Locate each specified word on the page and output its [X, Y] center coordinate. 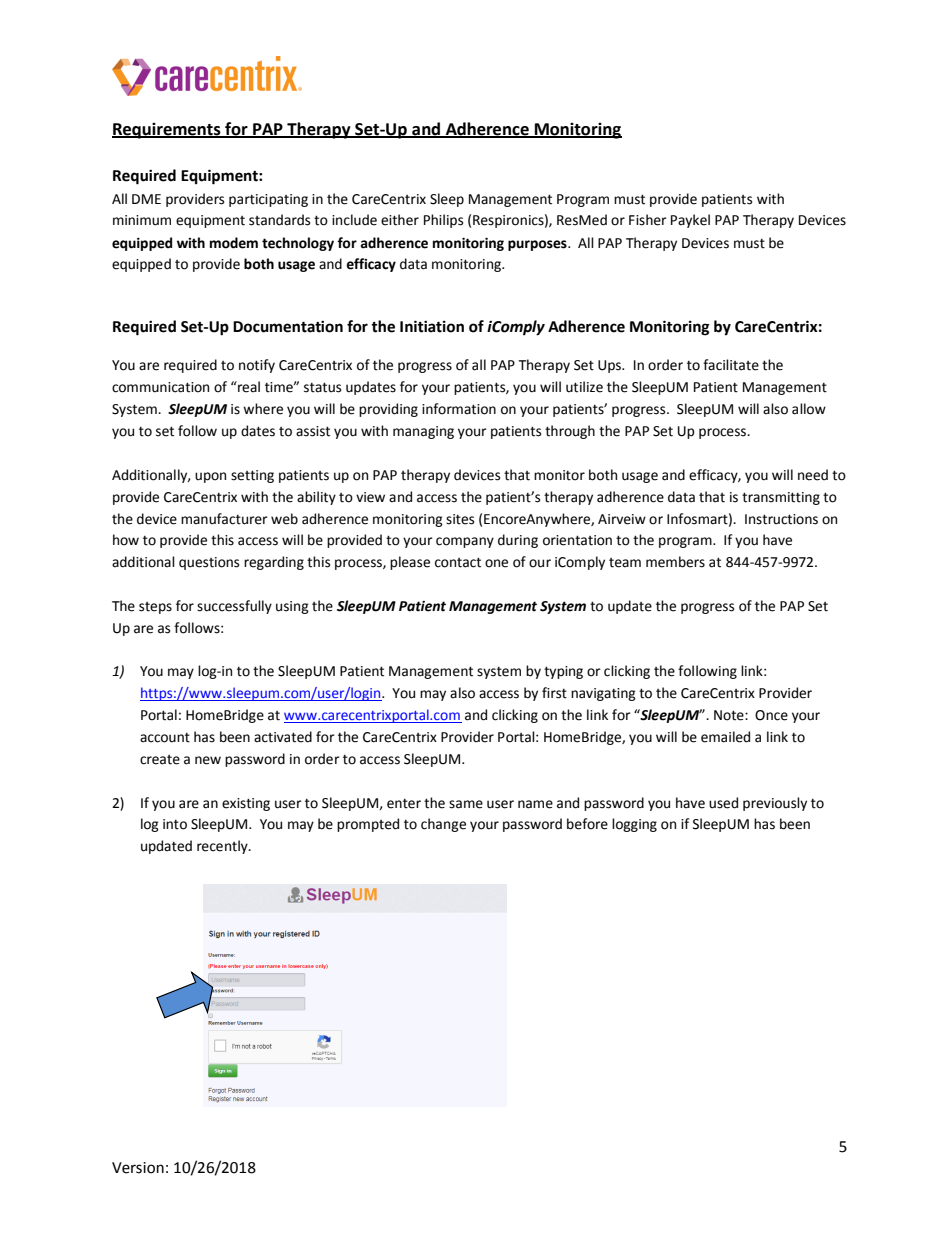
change [443, 825]
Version [138, 1168]
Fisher [648, 220]
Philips [443, 221]
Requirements [167, 130]
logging [634, 825]
